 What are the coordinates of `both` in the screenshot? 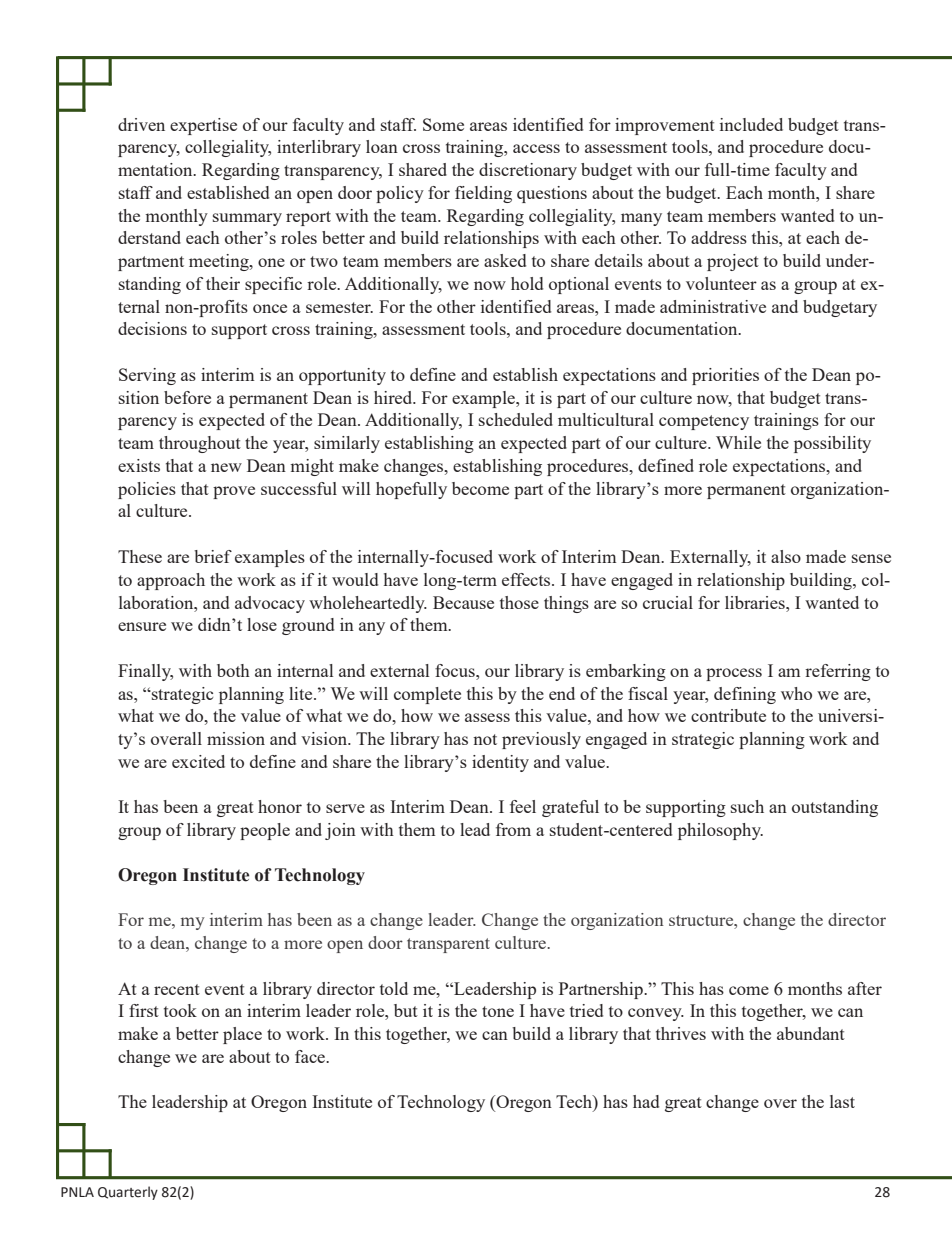 It's located at (233, 670).
